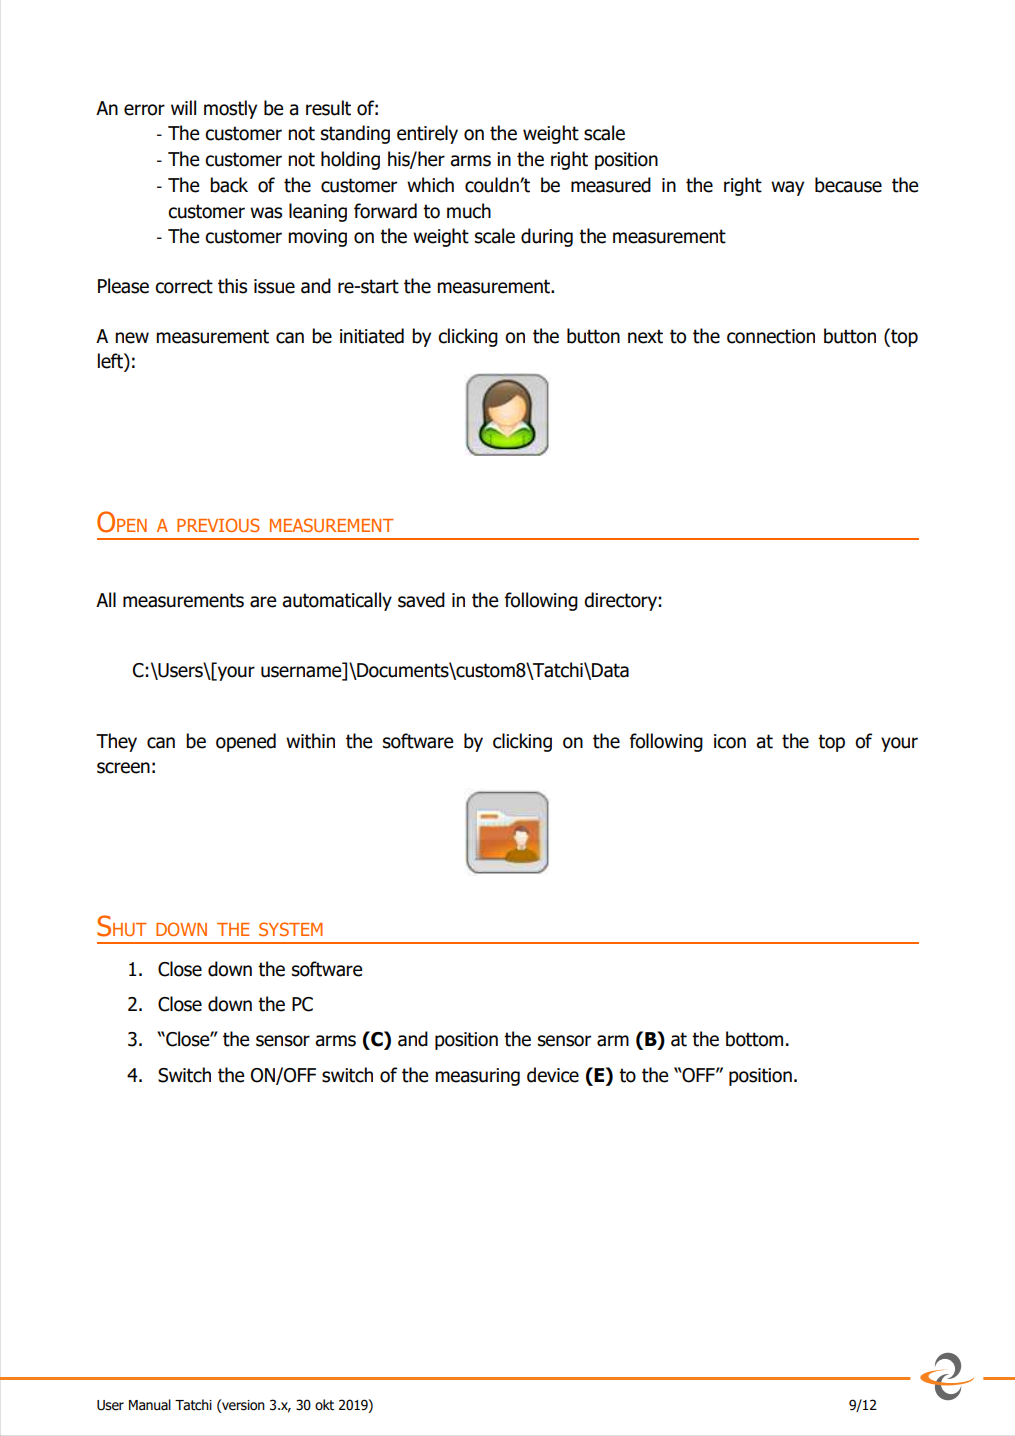 This document has width=1015, height=1436. I want to click on way, so click(787, 188).
